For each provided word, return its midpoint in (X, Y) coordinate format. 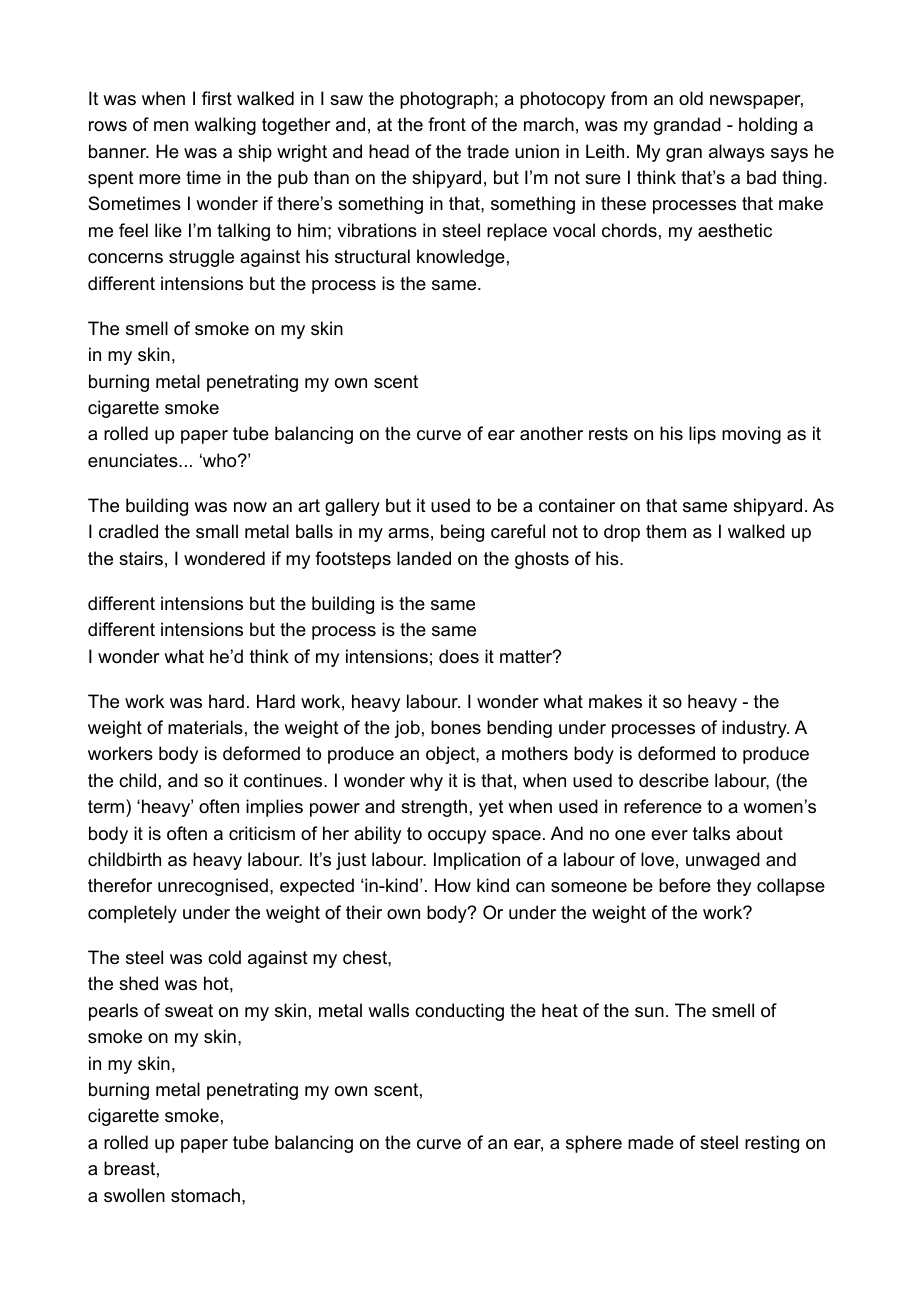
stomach (205, 1195)
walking (225, 126)
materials (205, 727)
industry (755, 729)
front (447, 124)
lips (702, 435)
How (453, 885)
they (734, 887)
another (551, 433)
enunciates (134, 460)
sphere (594, 1144)
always (737, 153)
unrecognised (213, 887)
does (459, 656)
